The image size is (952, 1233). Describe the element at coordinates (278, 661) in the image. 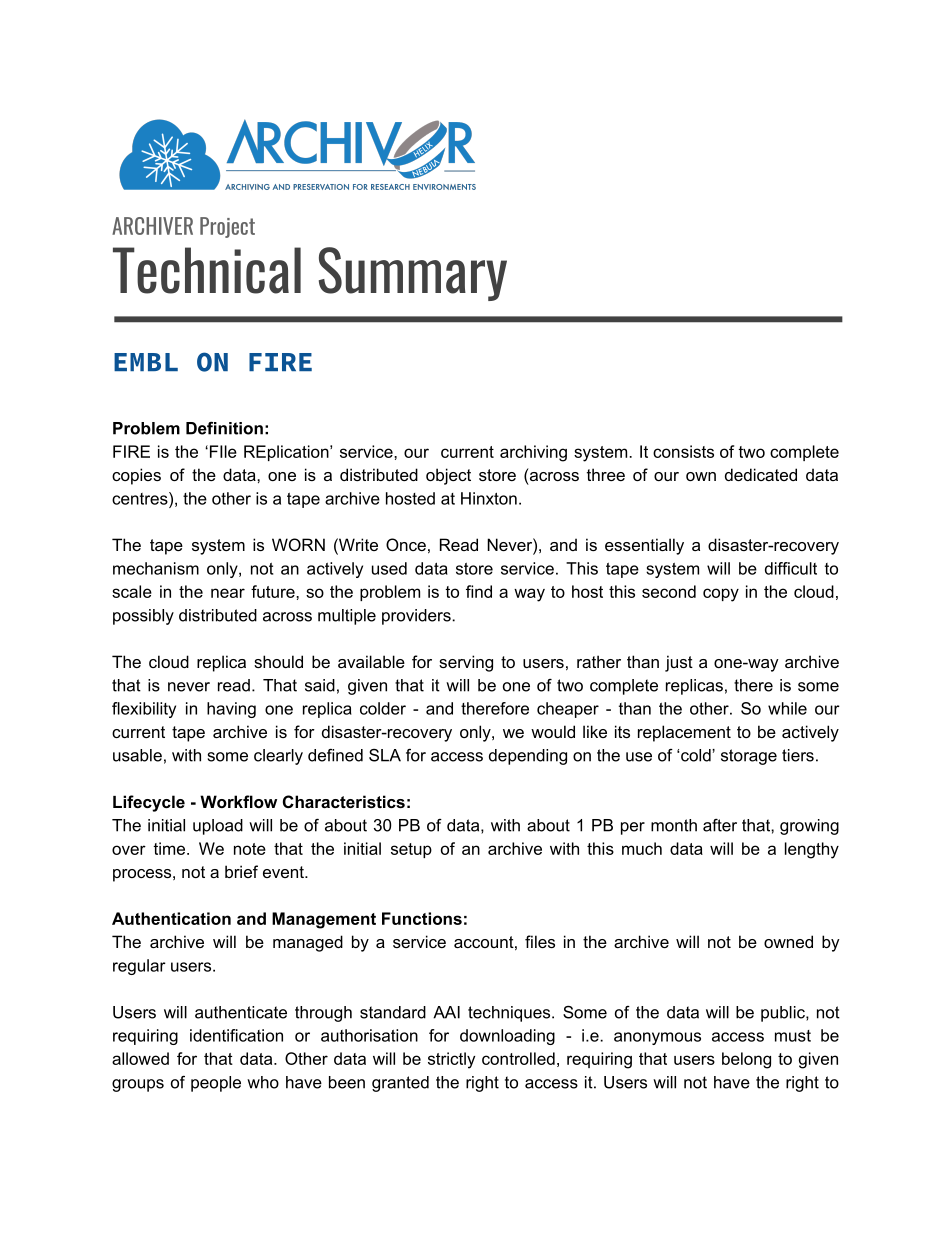

I see `should` at that location.
